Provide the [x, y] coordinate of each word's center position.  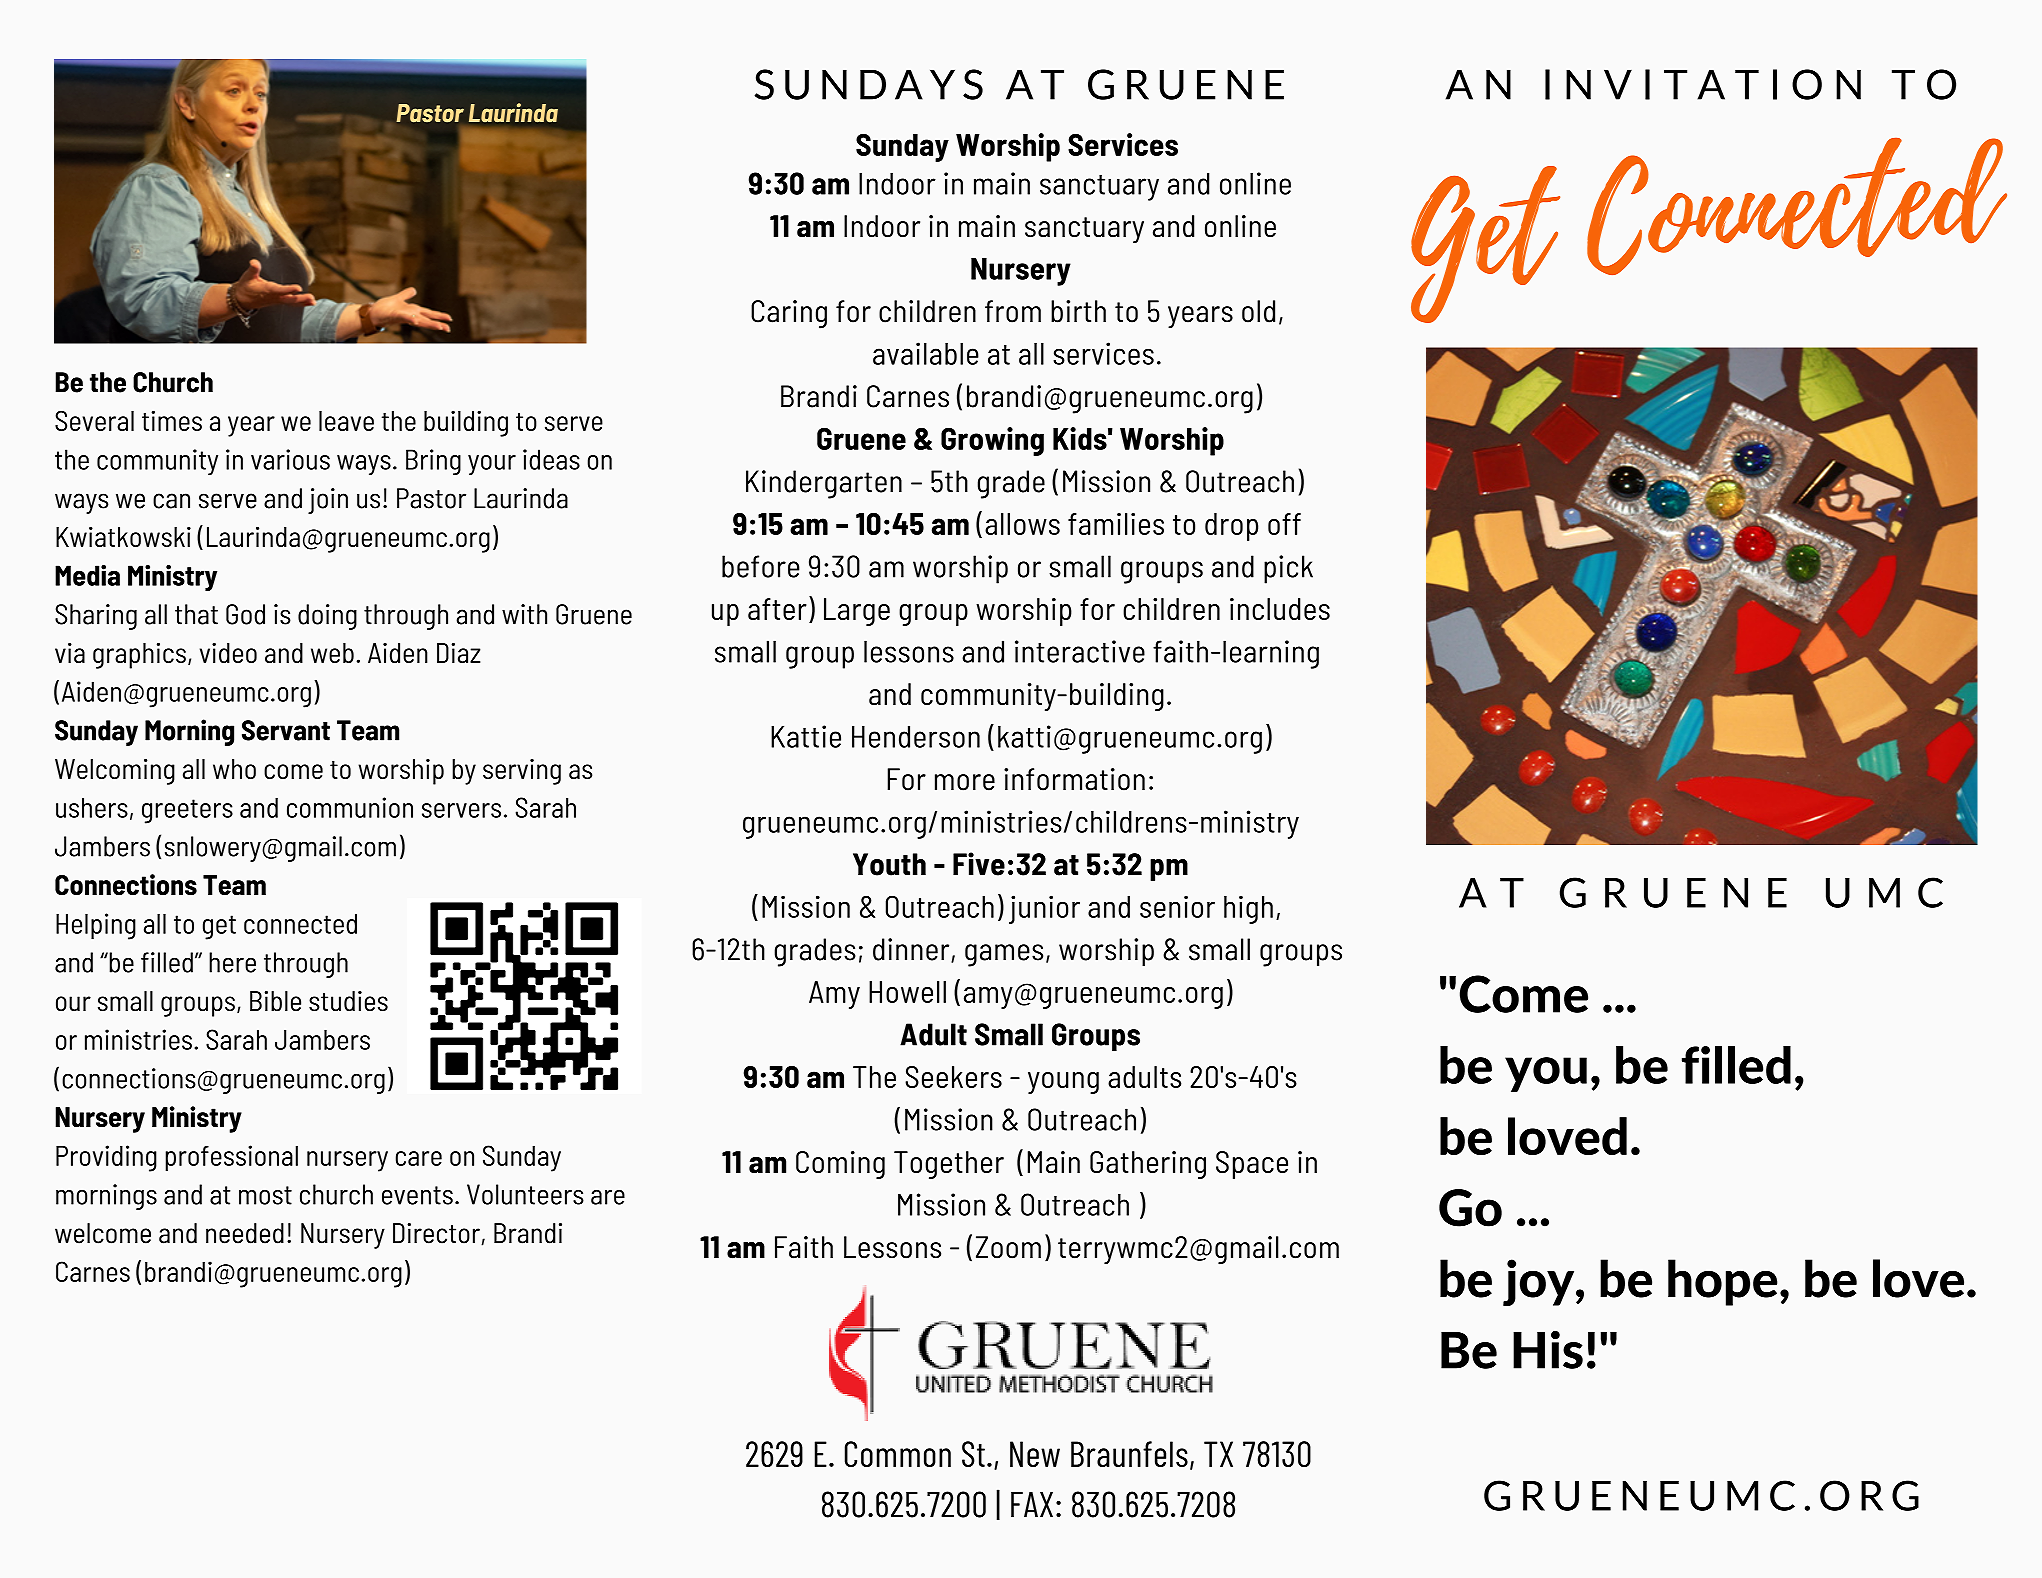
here [232, 962]
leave [346, 421]
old [1258, 311]
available [926, 353]
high [1248, 909]
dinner [912, 950]
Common [898, 1454]
